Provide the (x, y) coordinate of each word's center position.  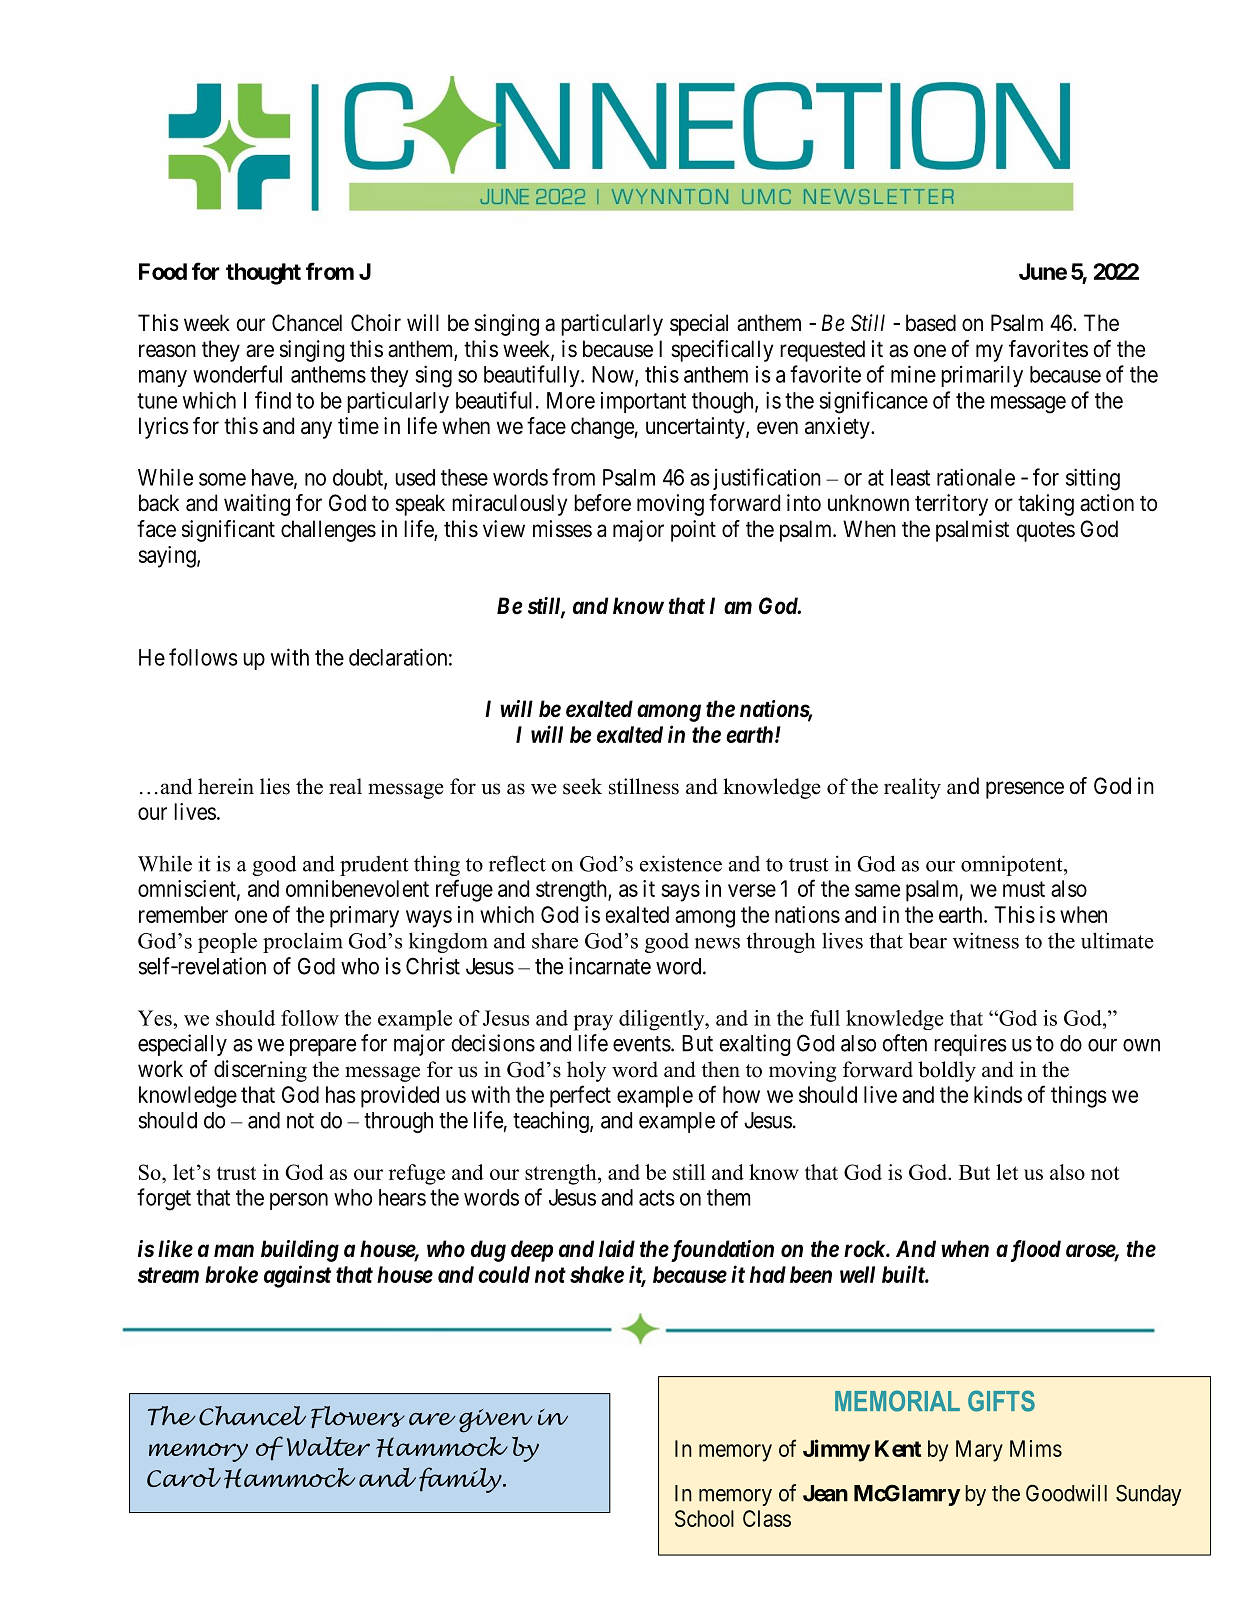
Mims (1036, 1448)
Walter (328, 1446)
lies (275, 786)
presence (1025, 790)
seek (582, 786)
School (704, 1518)
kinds (998, 1094)
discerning (260, 1071)
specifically (722, 351)
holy (586, 1071)
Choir (376, 322)
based (931, 323)
